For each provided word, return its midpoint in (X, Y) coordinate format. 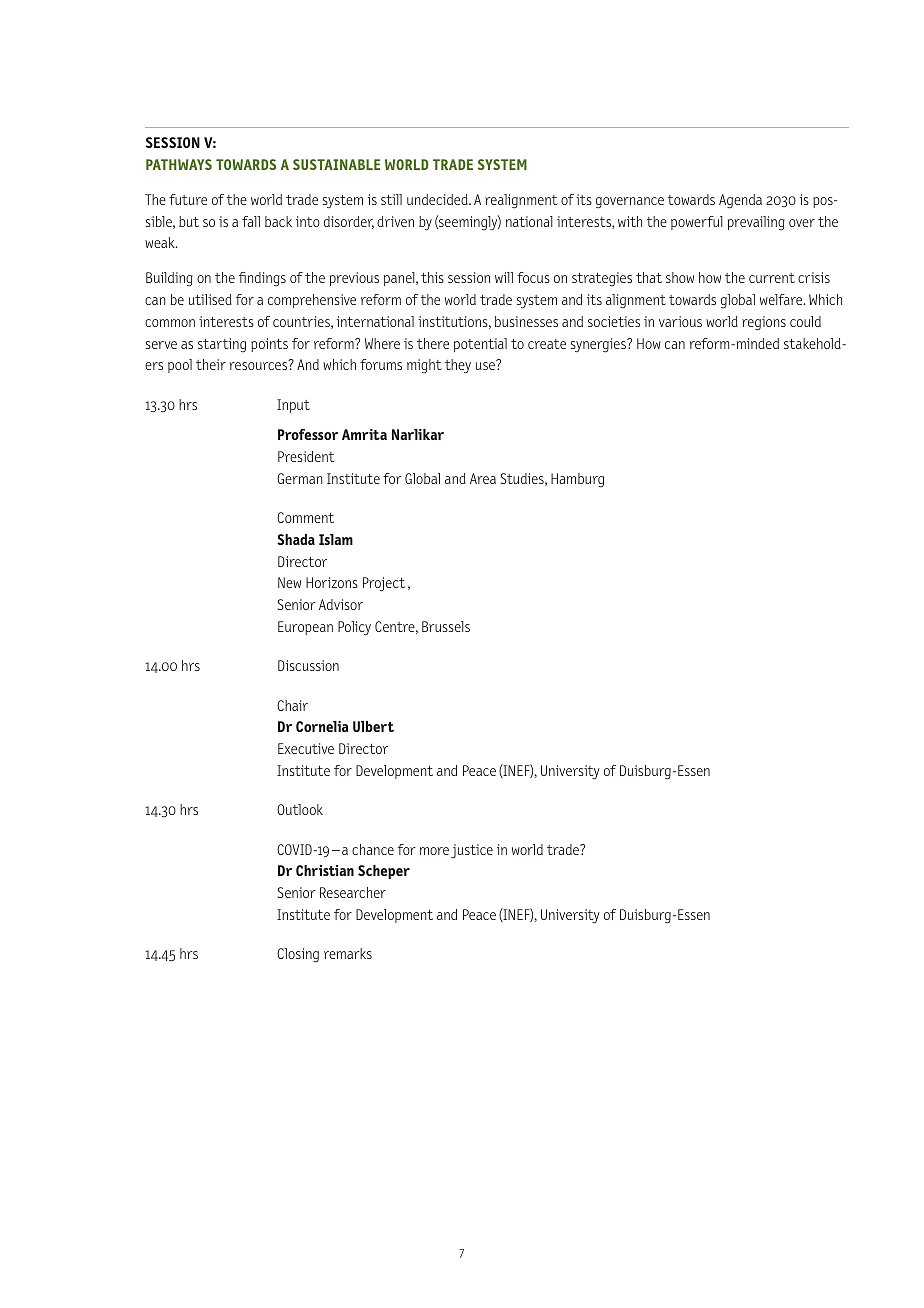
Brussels (446, 626)
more (434, 851)
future (188, 199)
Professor (308, 434)
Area (483, 478)
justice (472, 851)
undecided (438, 199)
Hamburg (577, 480)
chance (373, 849)
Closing (298, 955)
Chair (292, 705)
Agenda (740, 201)
